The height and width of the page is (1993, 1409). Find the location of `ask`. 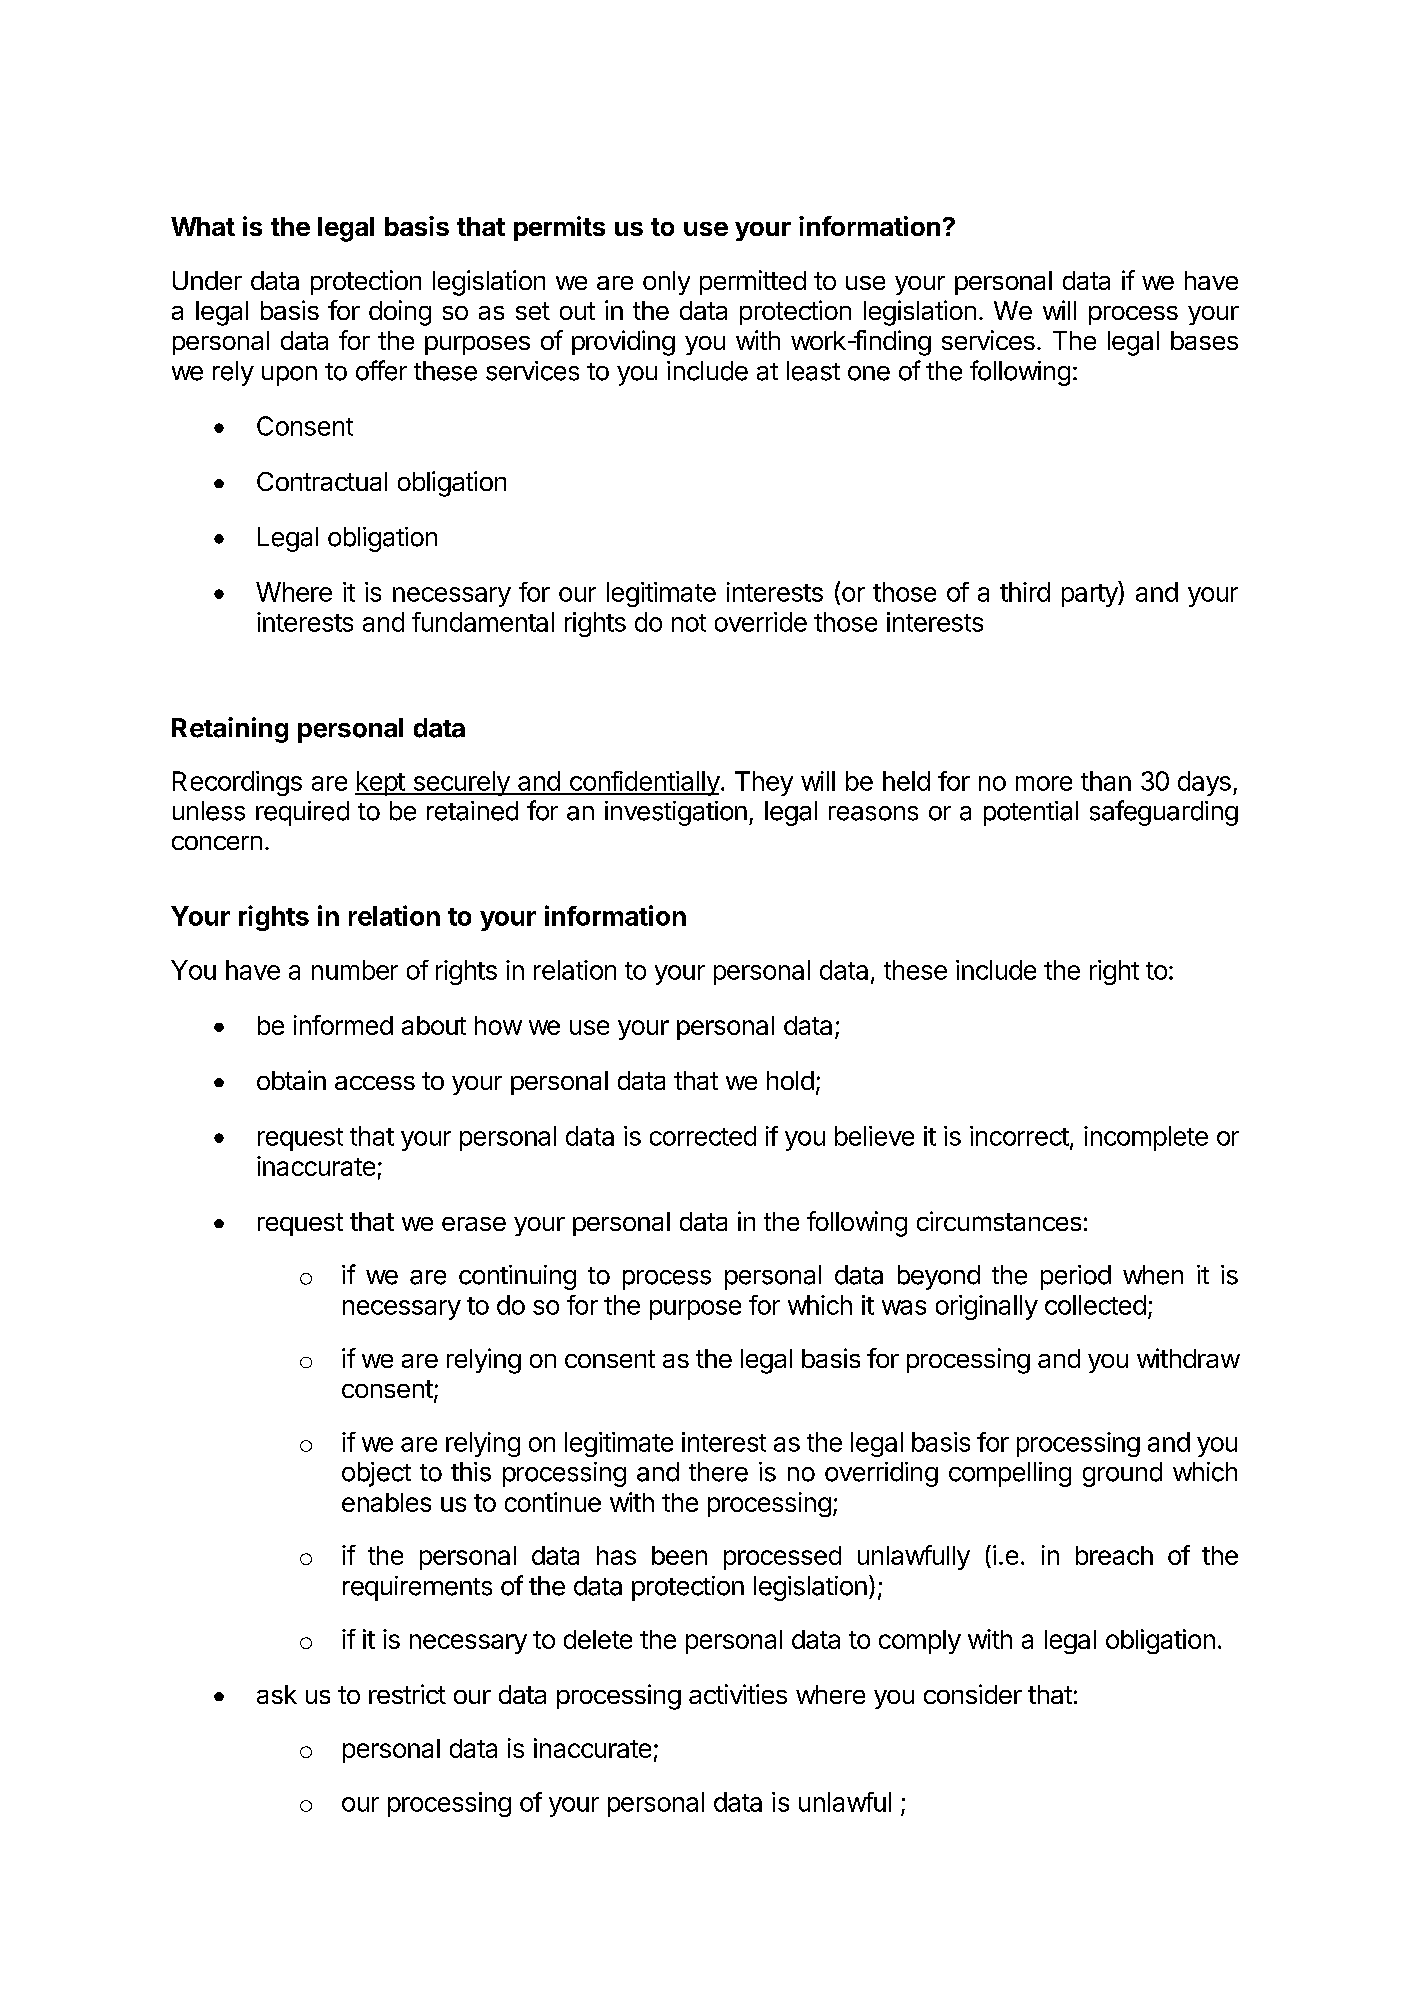

ask is located at coordinates (277, 1694).
